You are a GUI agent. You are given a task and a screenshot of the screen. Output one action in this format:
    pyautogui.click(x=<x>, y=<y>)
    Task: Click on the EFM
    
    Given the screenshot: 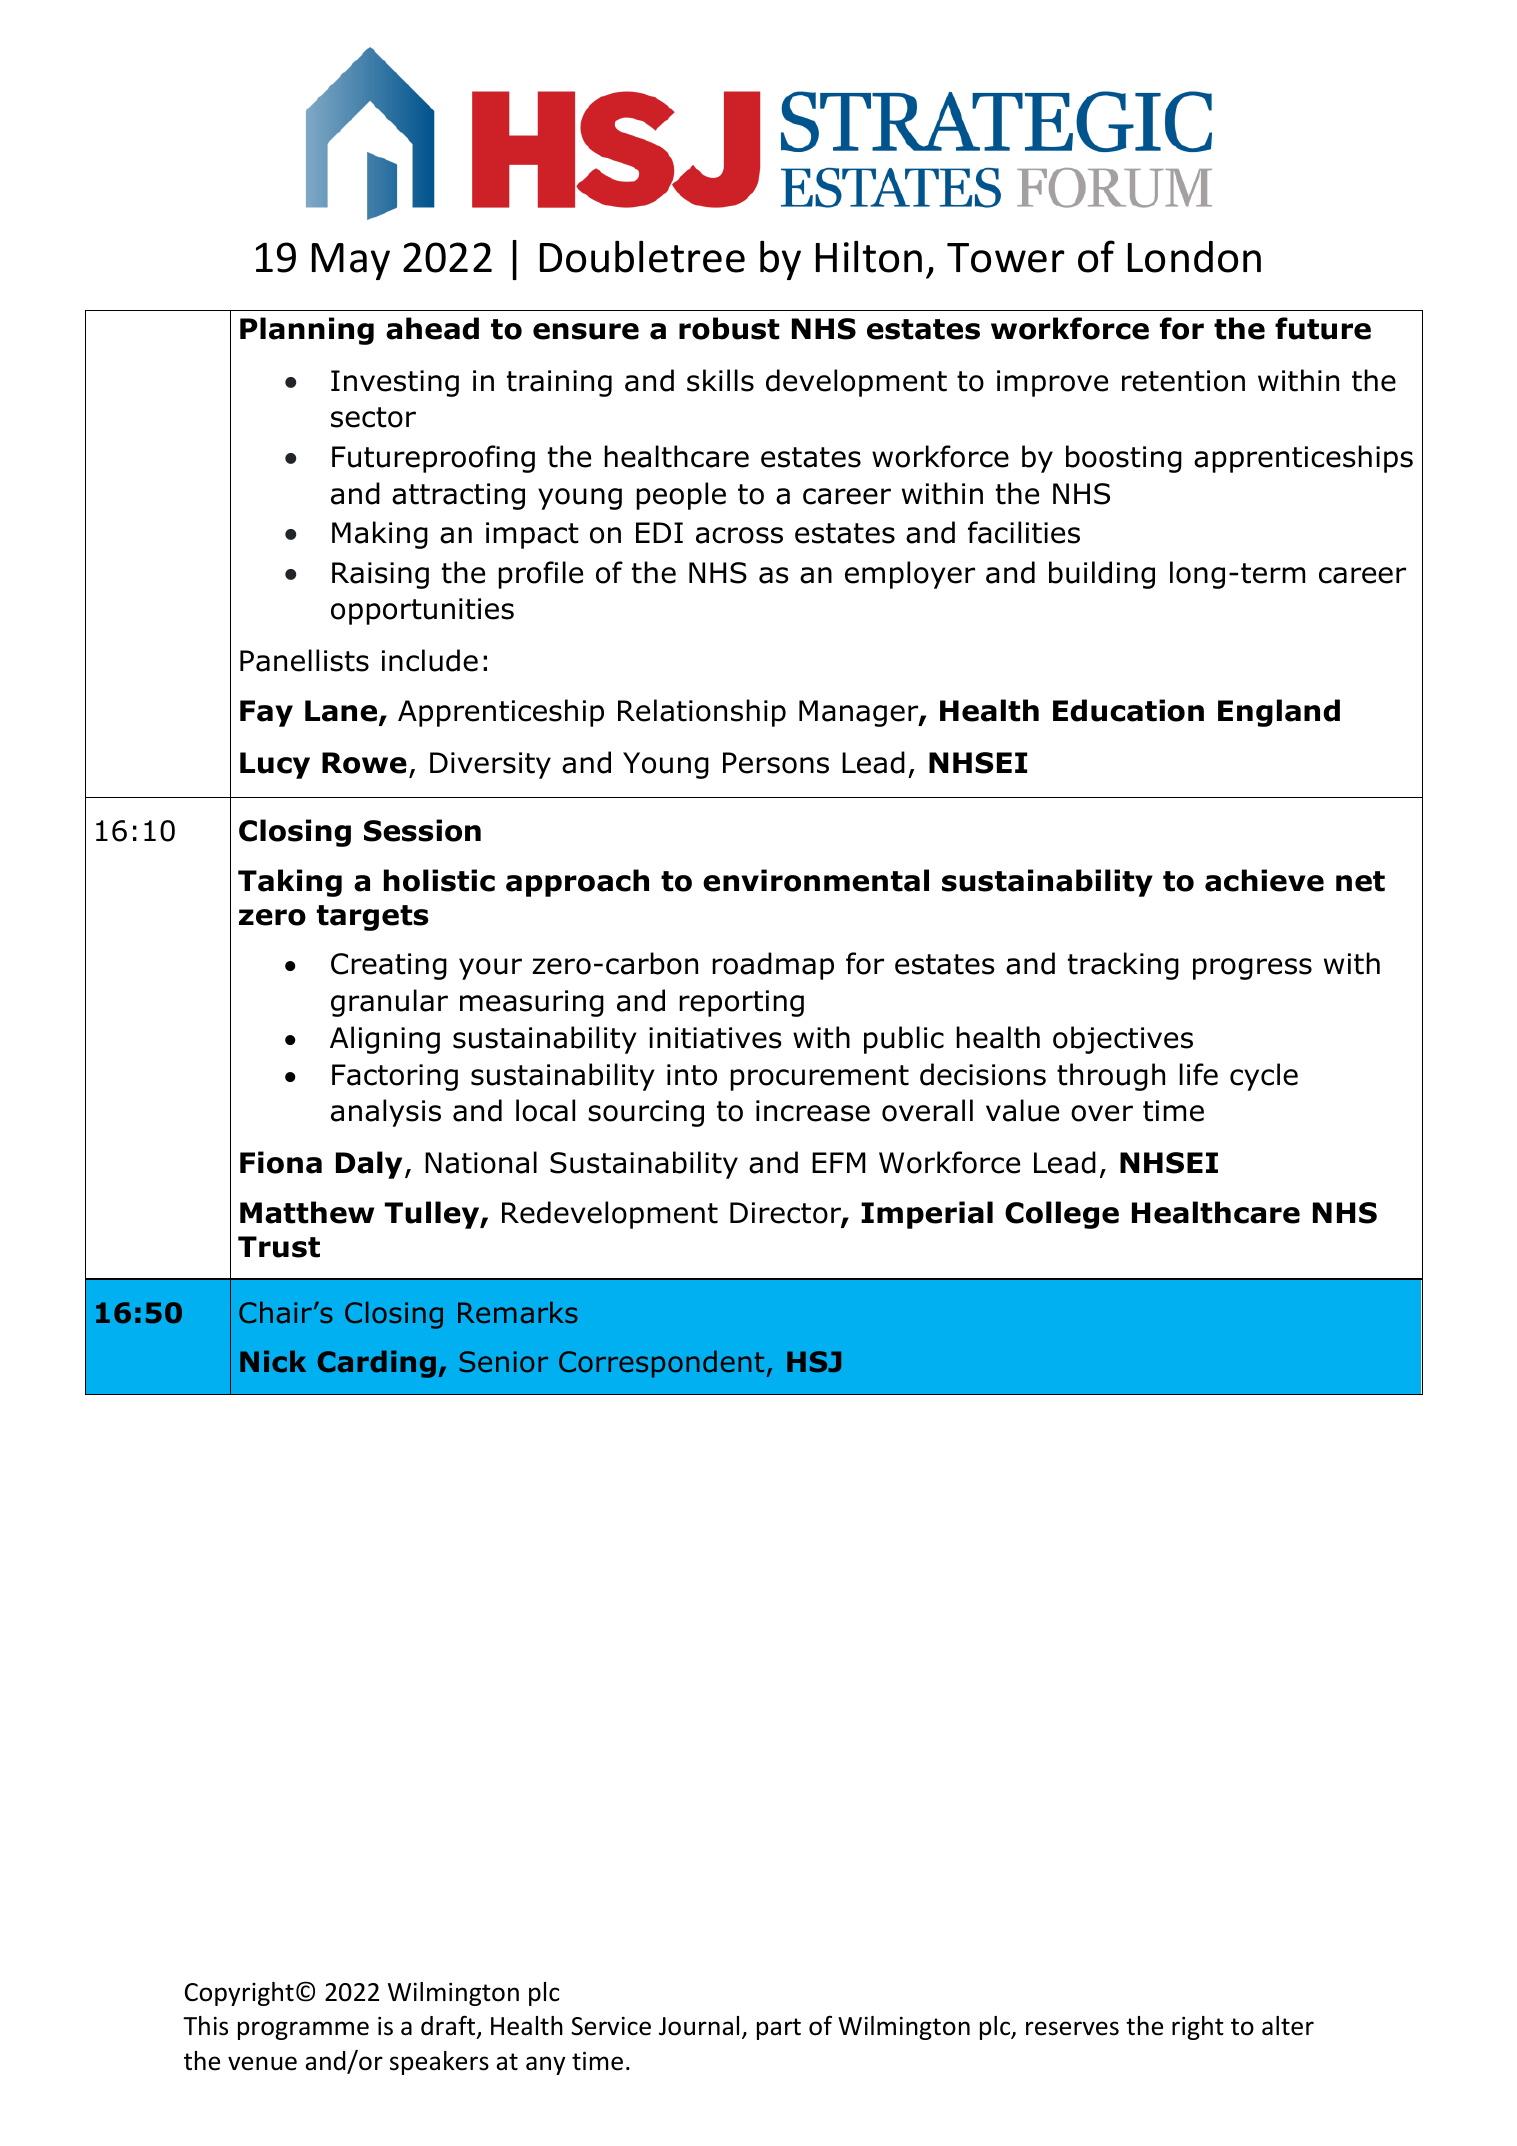 What is the action you would take?
    pyautogui.click(x=839, y=1162)
